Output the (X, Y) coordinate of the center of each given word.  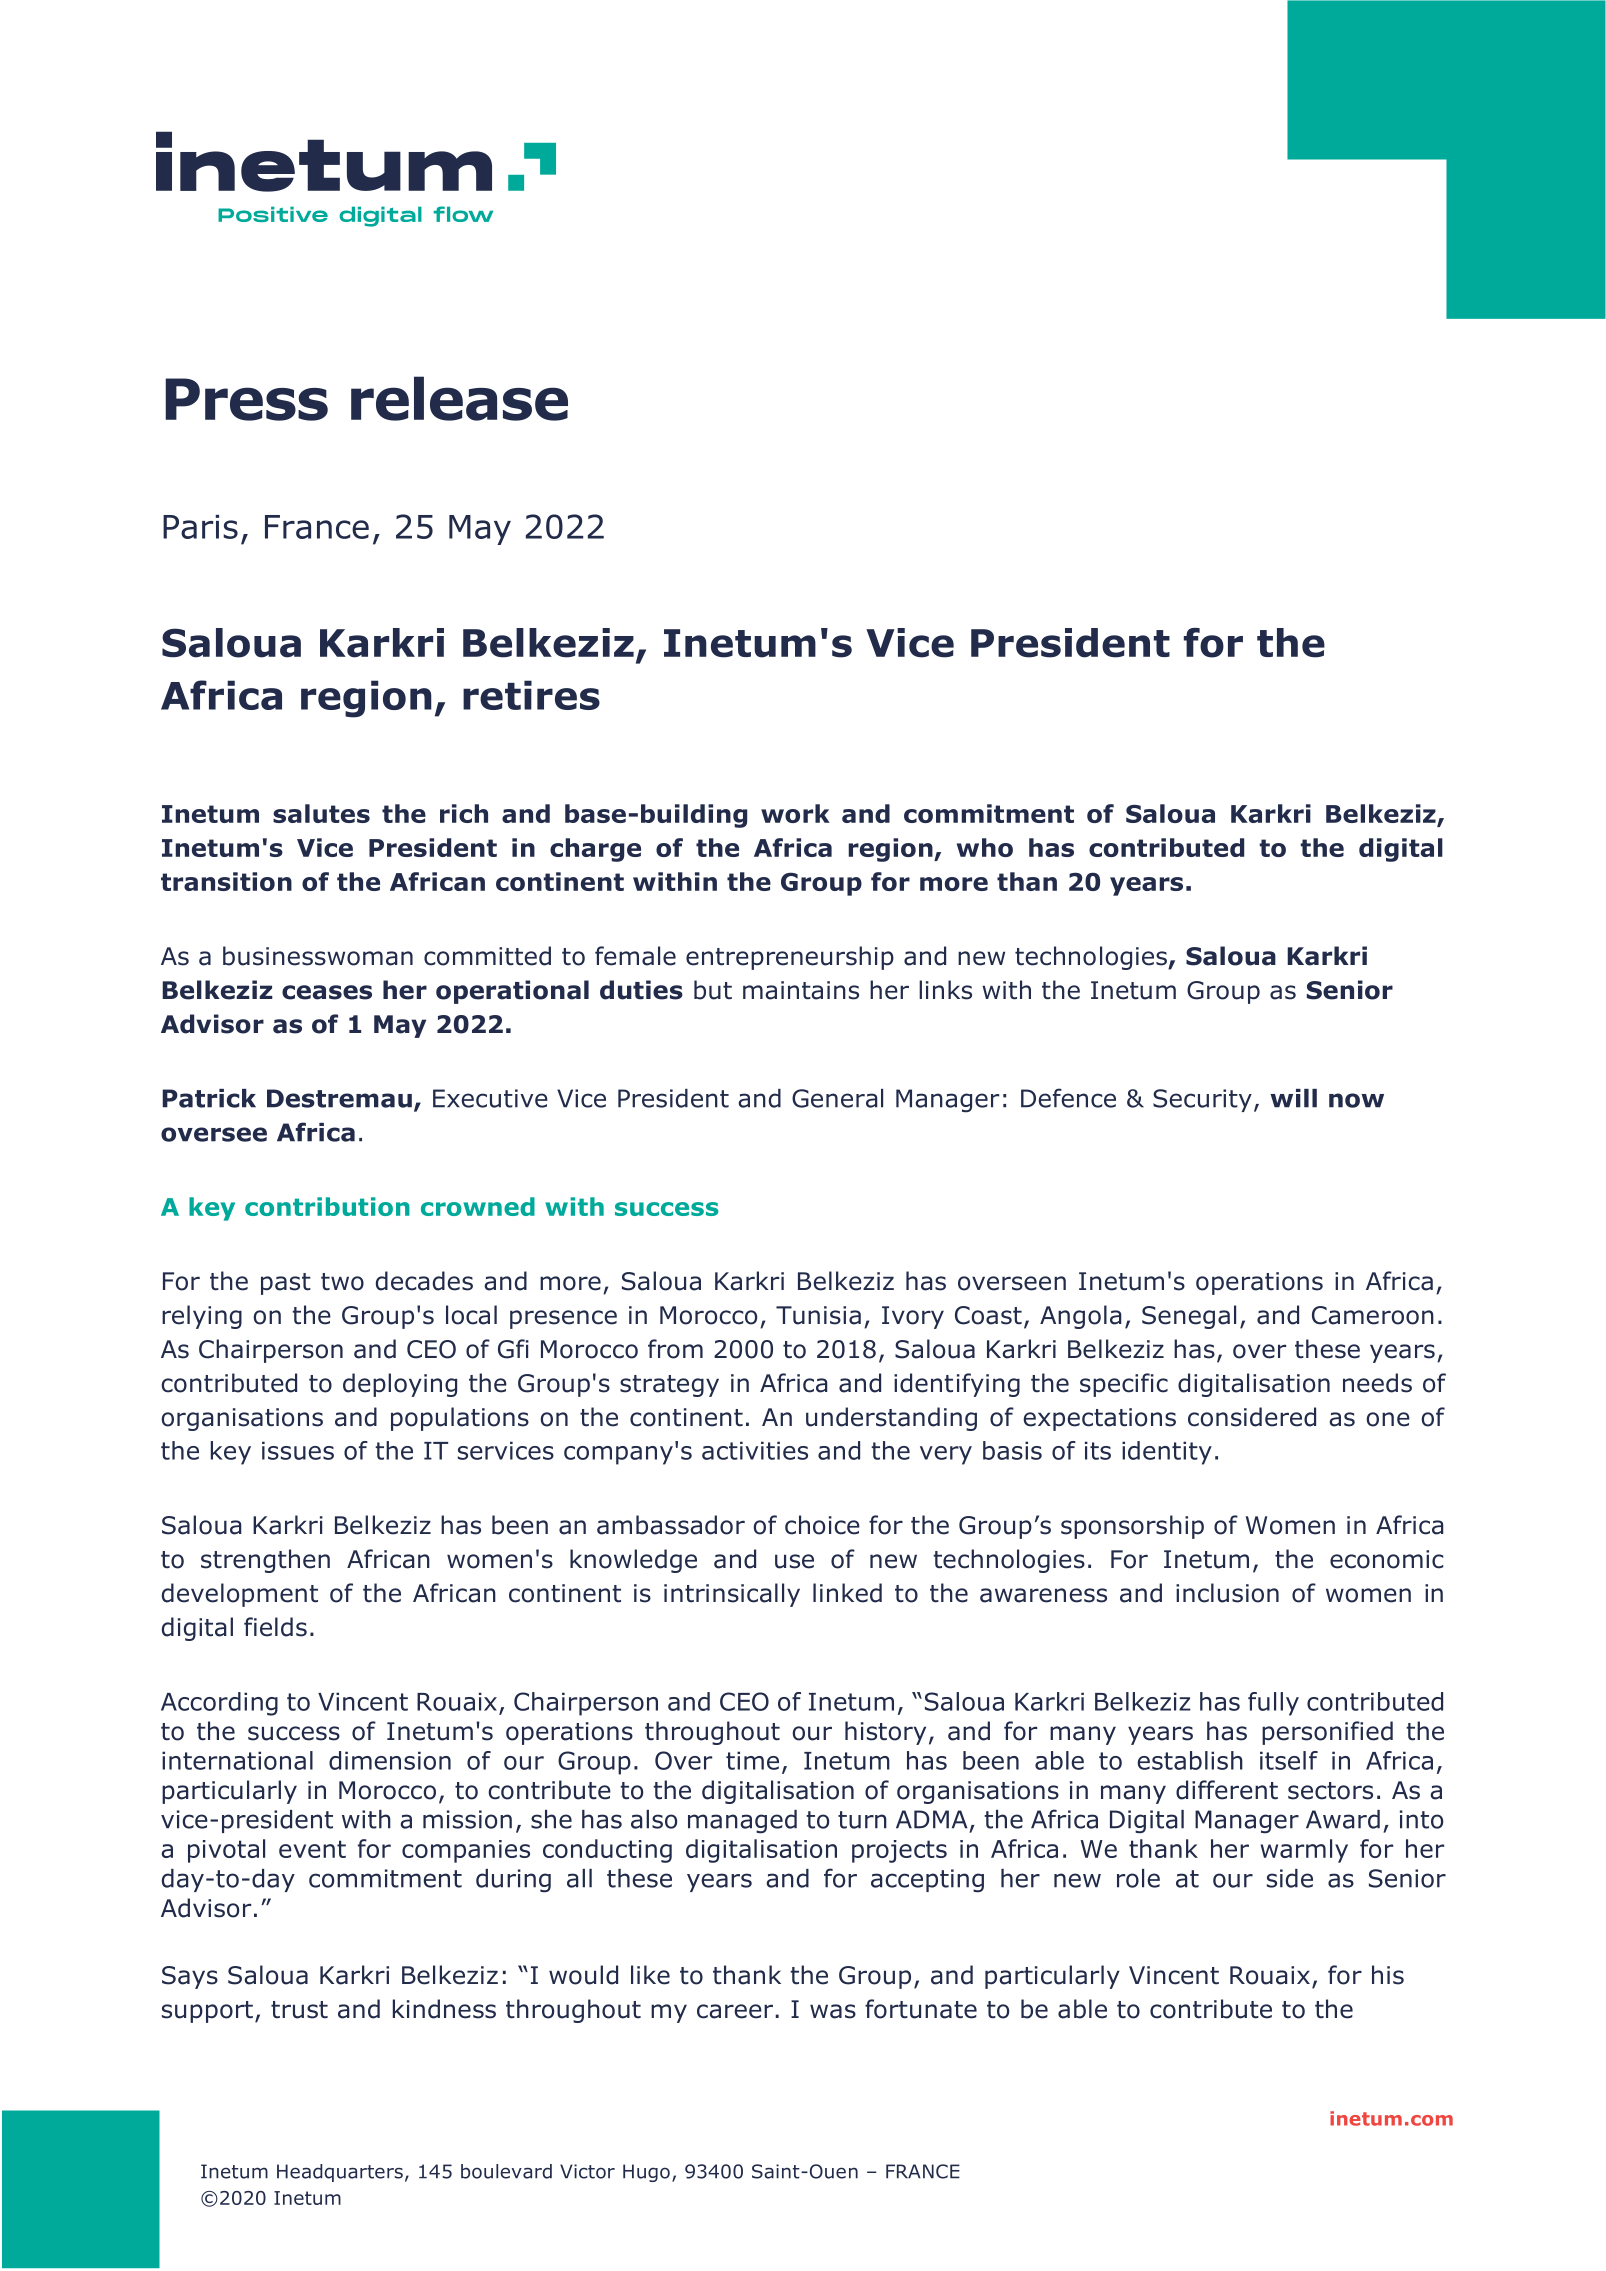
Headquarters (340, 2173)
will (1293, 1098)
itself (1289, 1760)
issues (298, 1450)
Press (246, 399)
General (837, 1098)
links (945, 990)
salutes (321, 813)
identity (1167, 1453)
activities (755, 1450)
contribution (327, 1206)
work (795, 813)
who (985, 847)
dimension (390, 1760)
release (459, 398)
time (752, 1760)
